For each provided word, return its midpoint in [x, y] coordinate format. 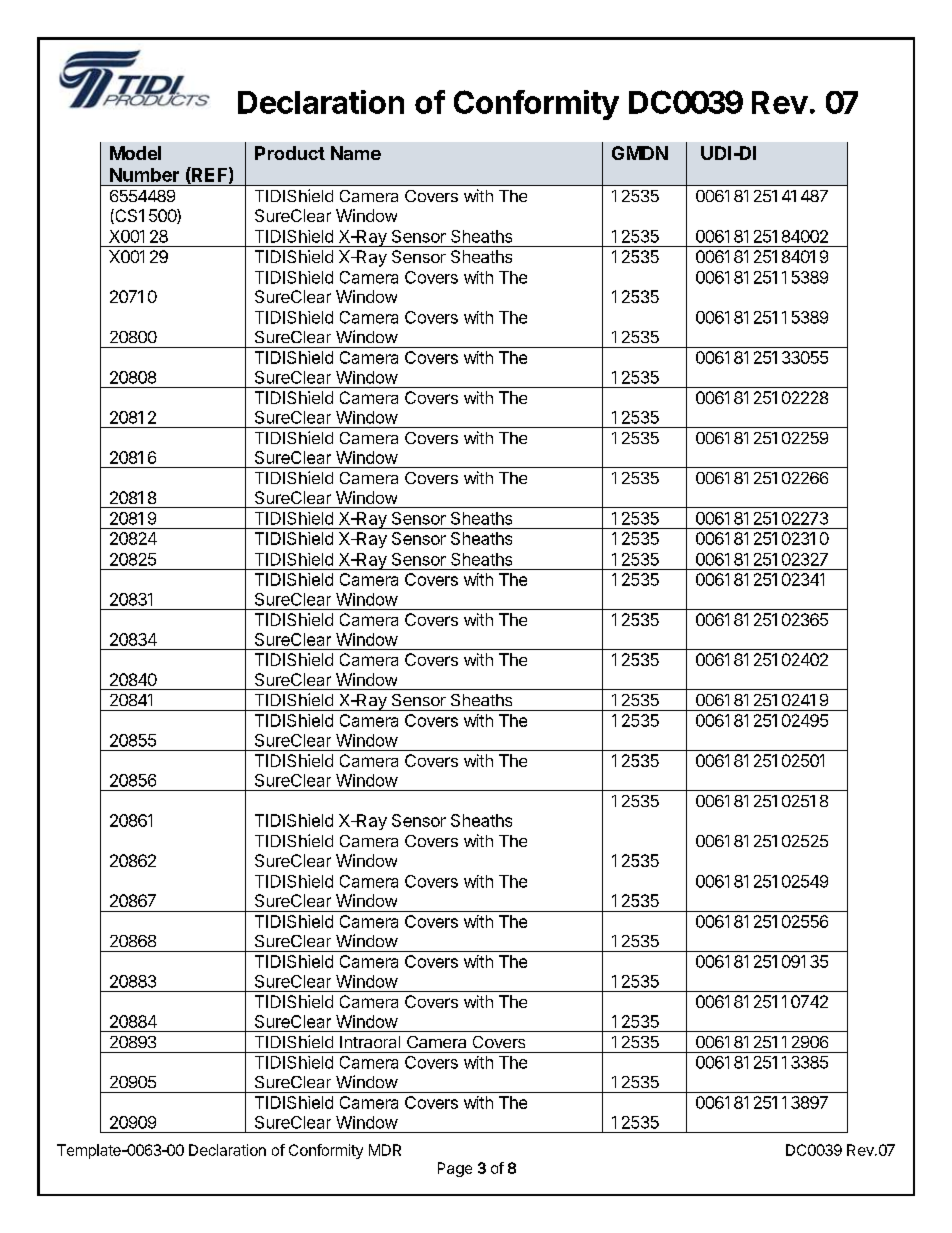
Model [135, 153]
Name [356, 153]
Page [455, 1169]
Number [144, 175]
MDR [385, 1150]
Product [290, 153]
